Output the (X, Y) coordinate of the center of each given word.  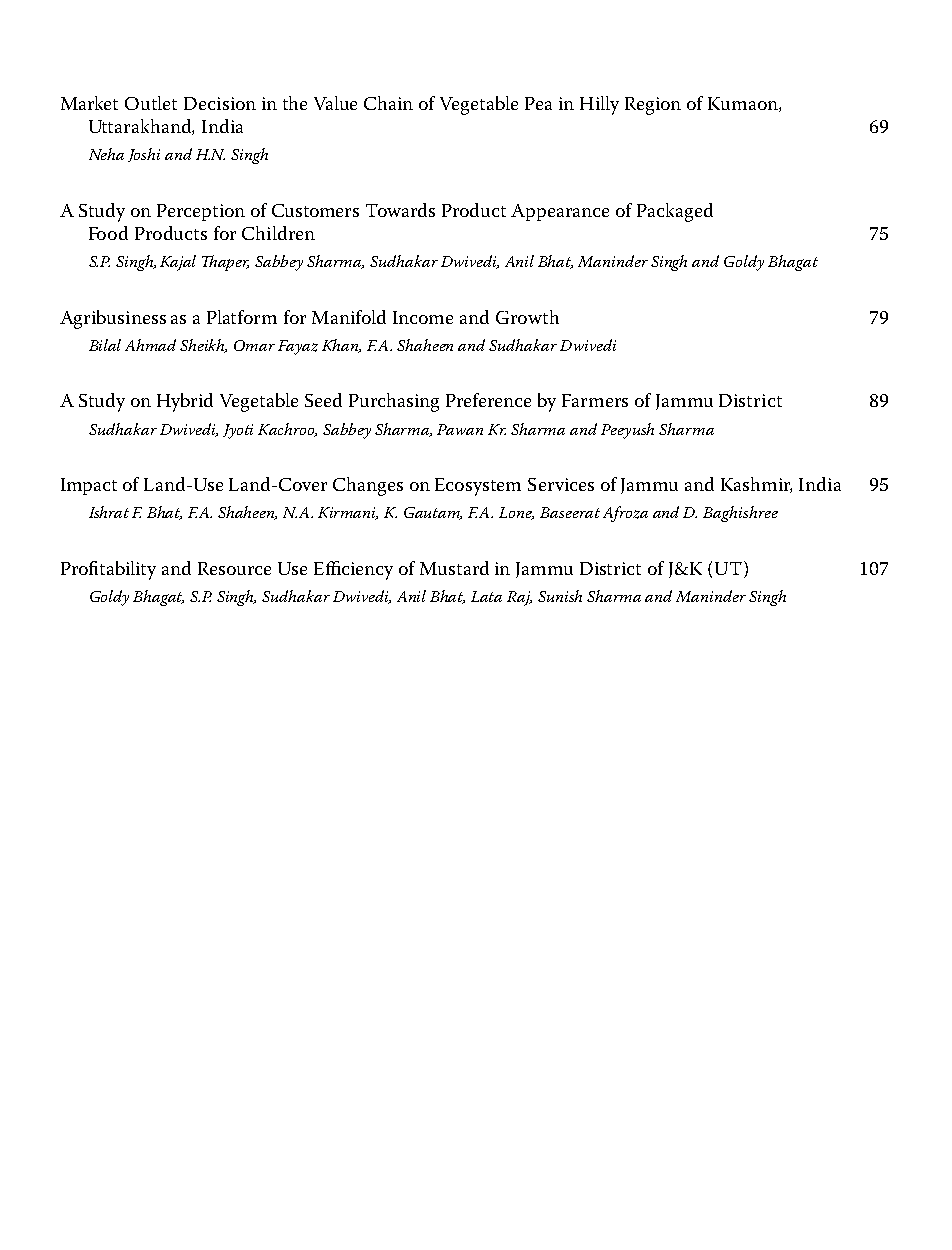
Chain (388, 103)
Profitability (108, 570)
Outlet (151, 103)
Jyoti (238, 431)
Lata (486, 596)
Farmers (595, 400)
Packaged (675, 212)
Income (423, 317)
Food (108, 233)
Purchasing (394, 402)
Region (653, 106)
